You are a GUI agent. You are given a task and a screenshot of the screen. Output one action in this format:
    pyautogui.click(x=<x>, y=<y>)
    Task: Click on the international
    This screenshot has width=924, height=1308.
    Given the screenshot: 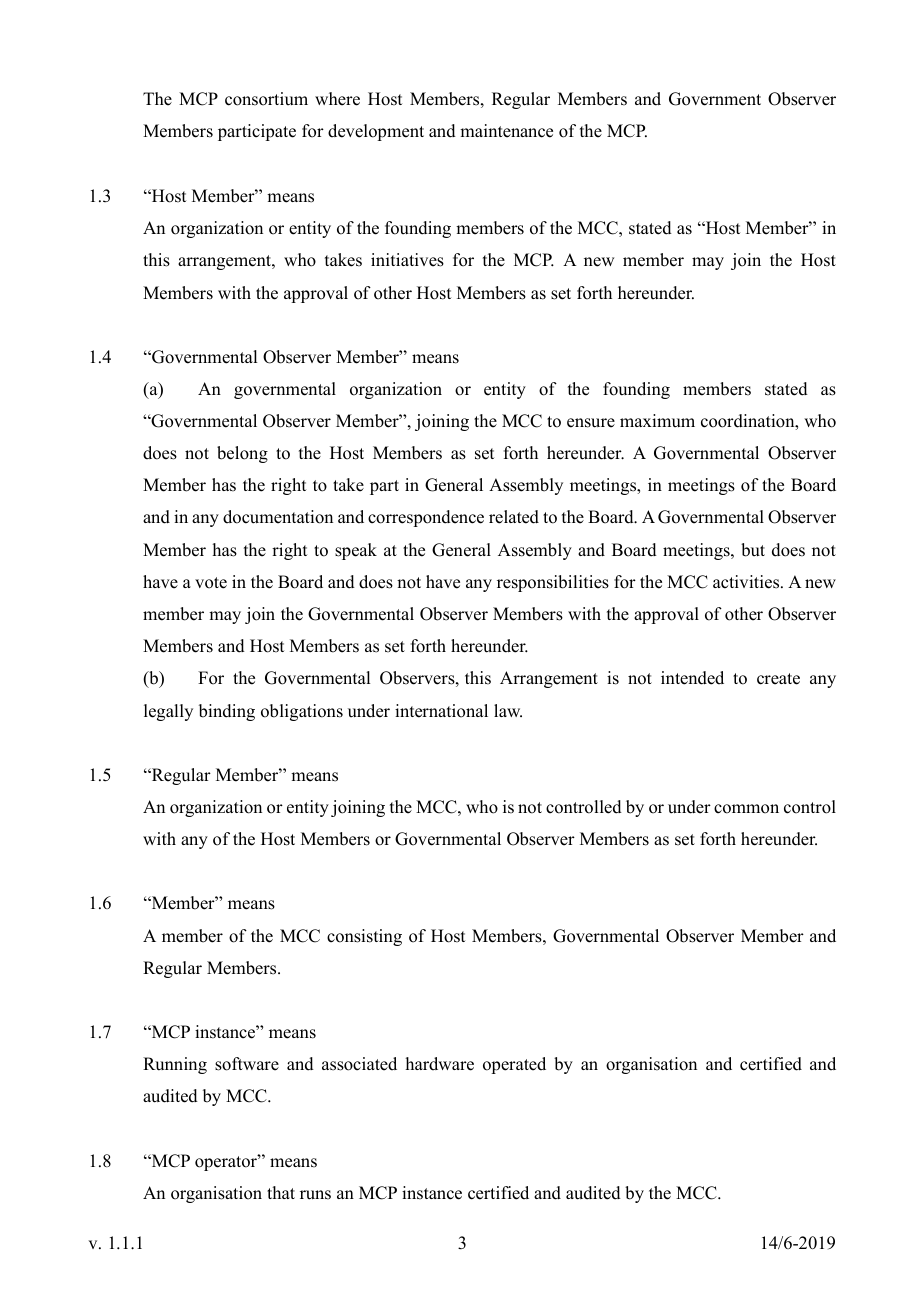 What is the action you would take?
    pyautogui.click(x=441, y=711)
